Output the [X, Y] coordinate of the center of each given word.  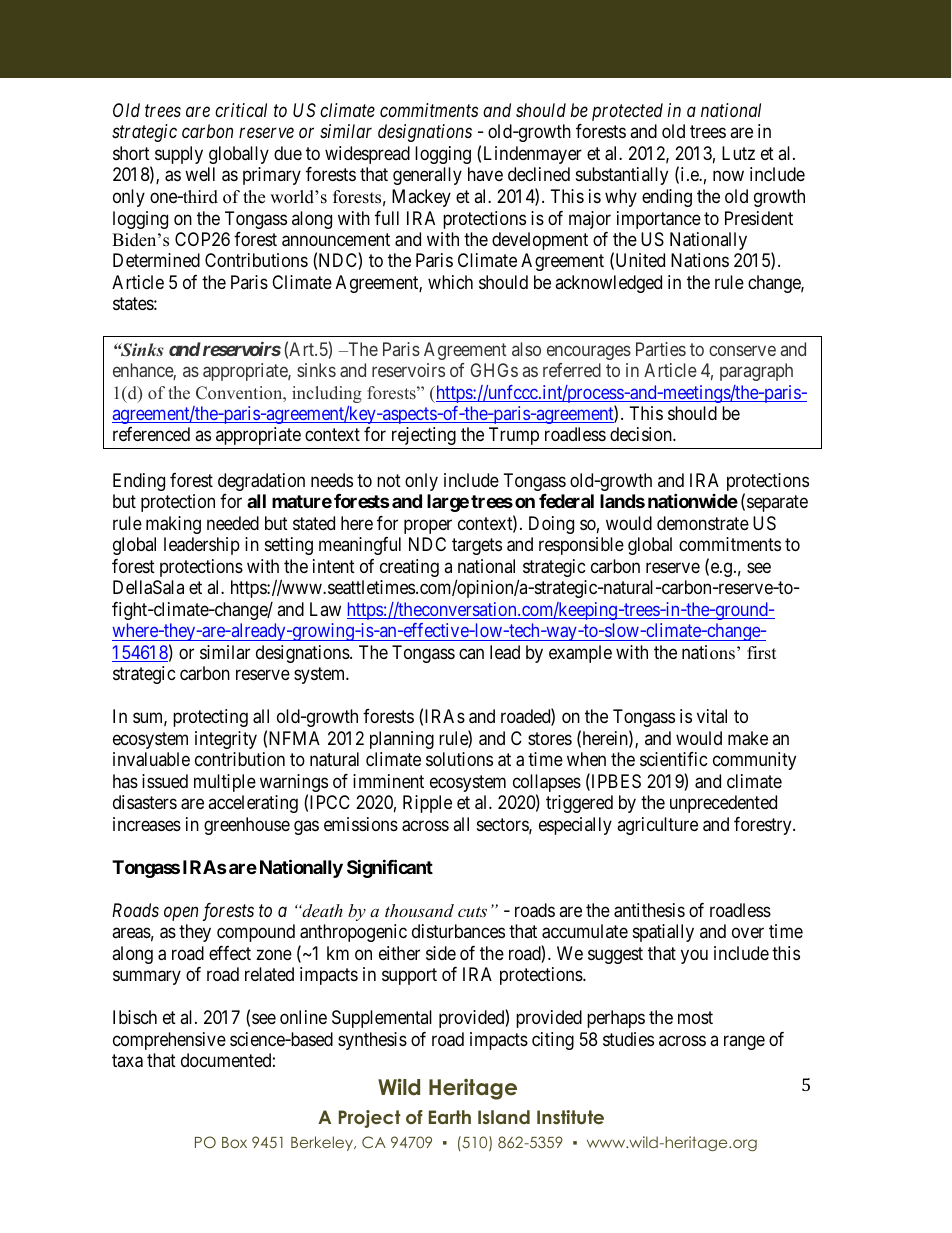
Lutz [738, 153]
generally [427, 176]
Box [234, 1142]
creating [409, 568]
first [762, 653]
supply [179, 155]
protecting [210, 718]
